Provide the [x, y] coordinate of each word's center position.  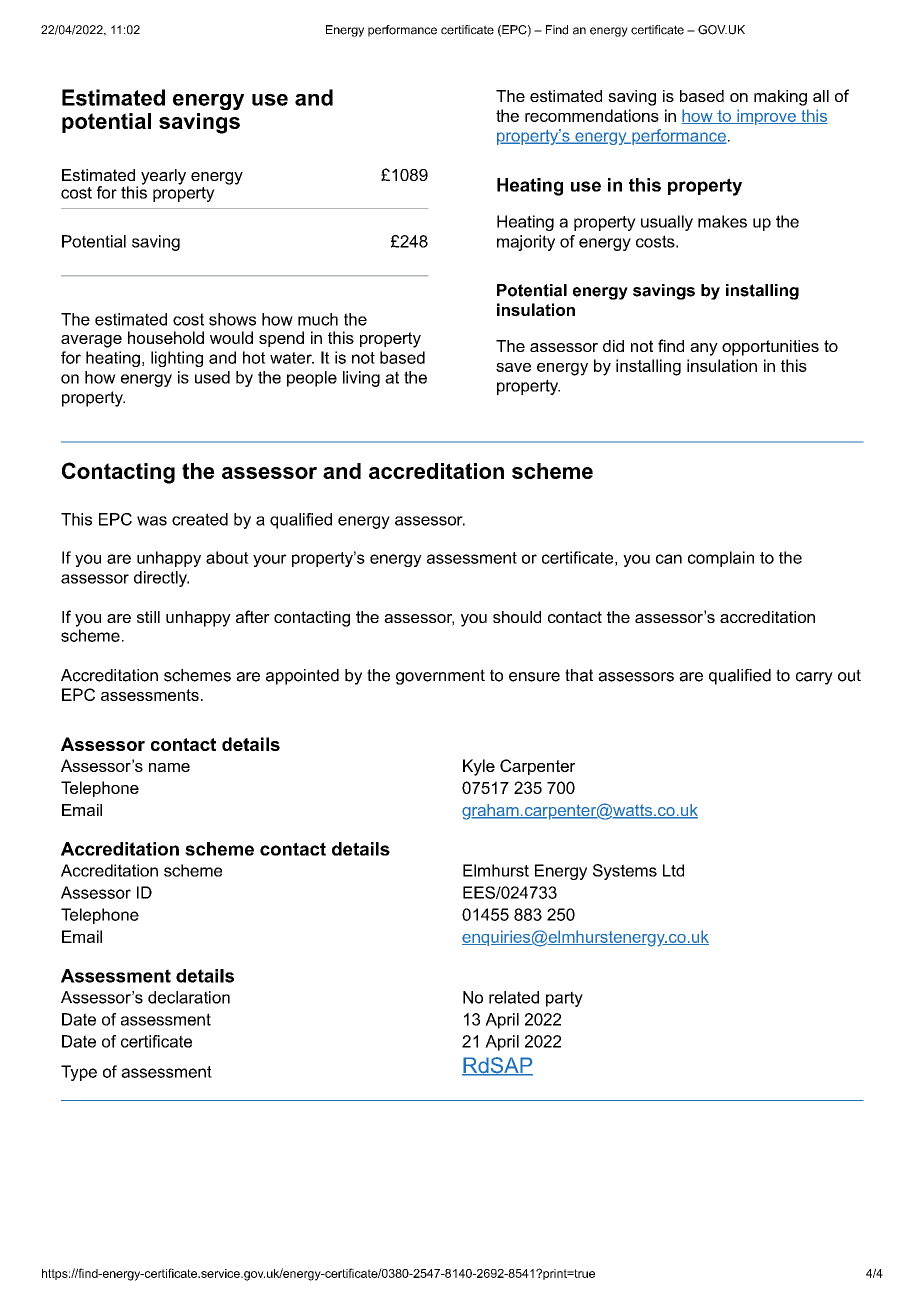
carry [814, 678]
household [166, 337]
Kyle [479, 767]
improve [766, 117]
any [704, 349]
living [361, 379]
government [440, 677]
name [169, 767]
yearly [163, 177]
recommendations [592, 115]
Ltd [673, 870]
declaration [189, 997]
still [148, 617]
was [152, 521]
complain [721, 559]
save [513, 367]
